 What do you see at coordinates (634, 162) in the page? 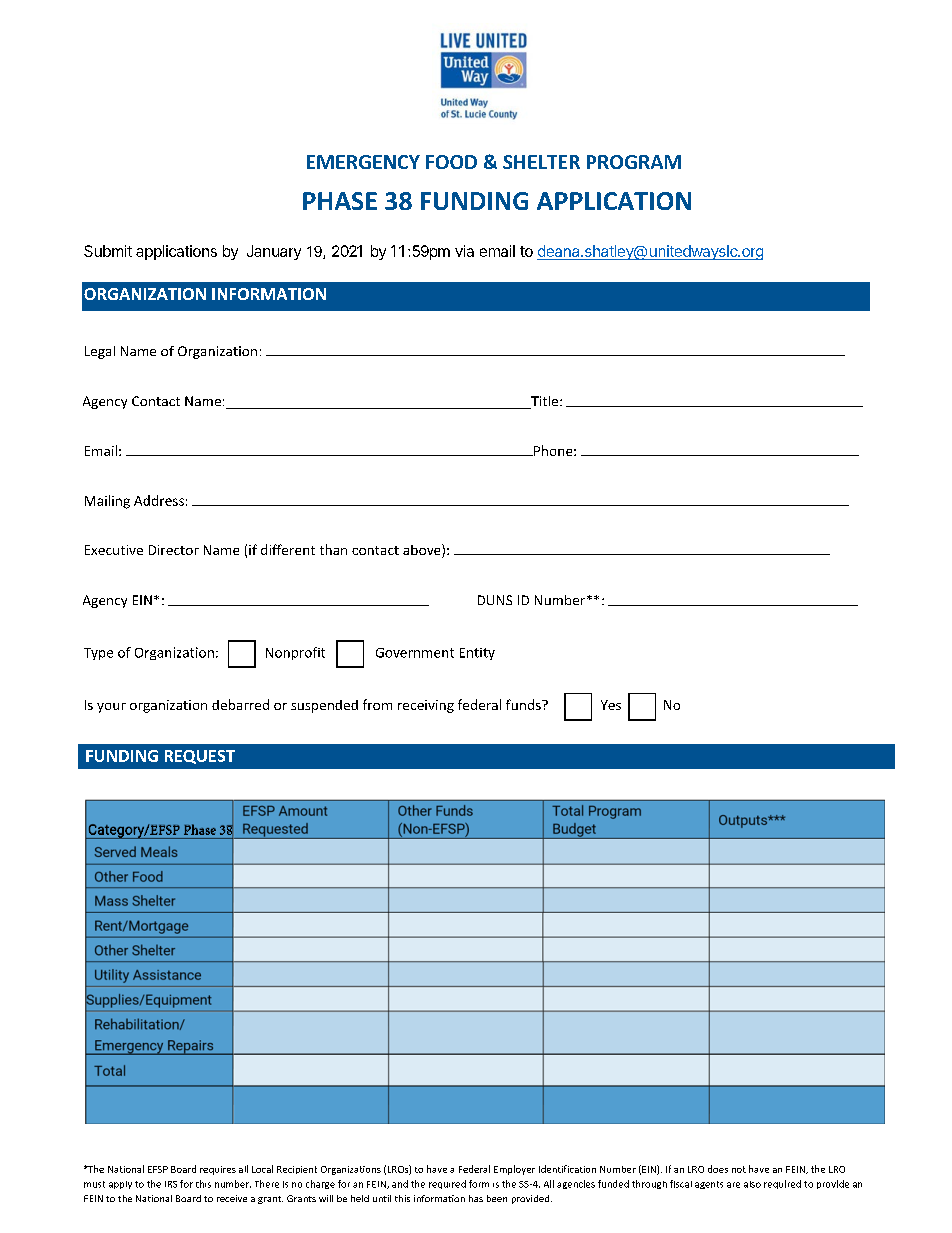
I see `PROGRAM` at bounding box center [634, 162].
